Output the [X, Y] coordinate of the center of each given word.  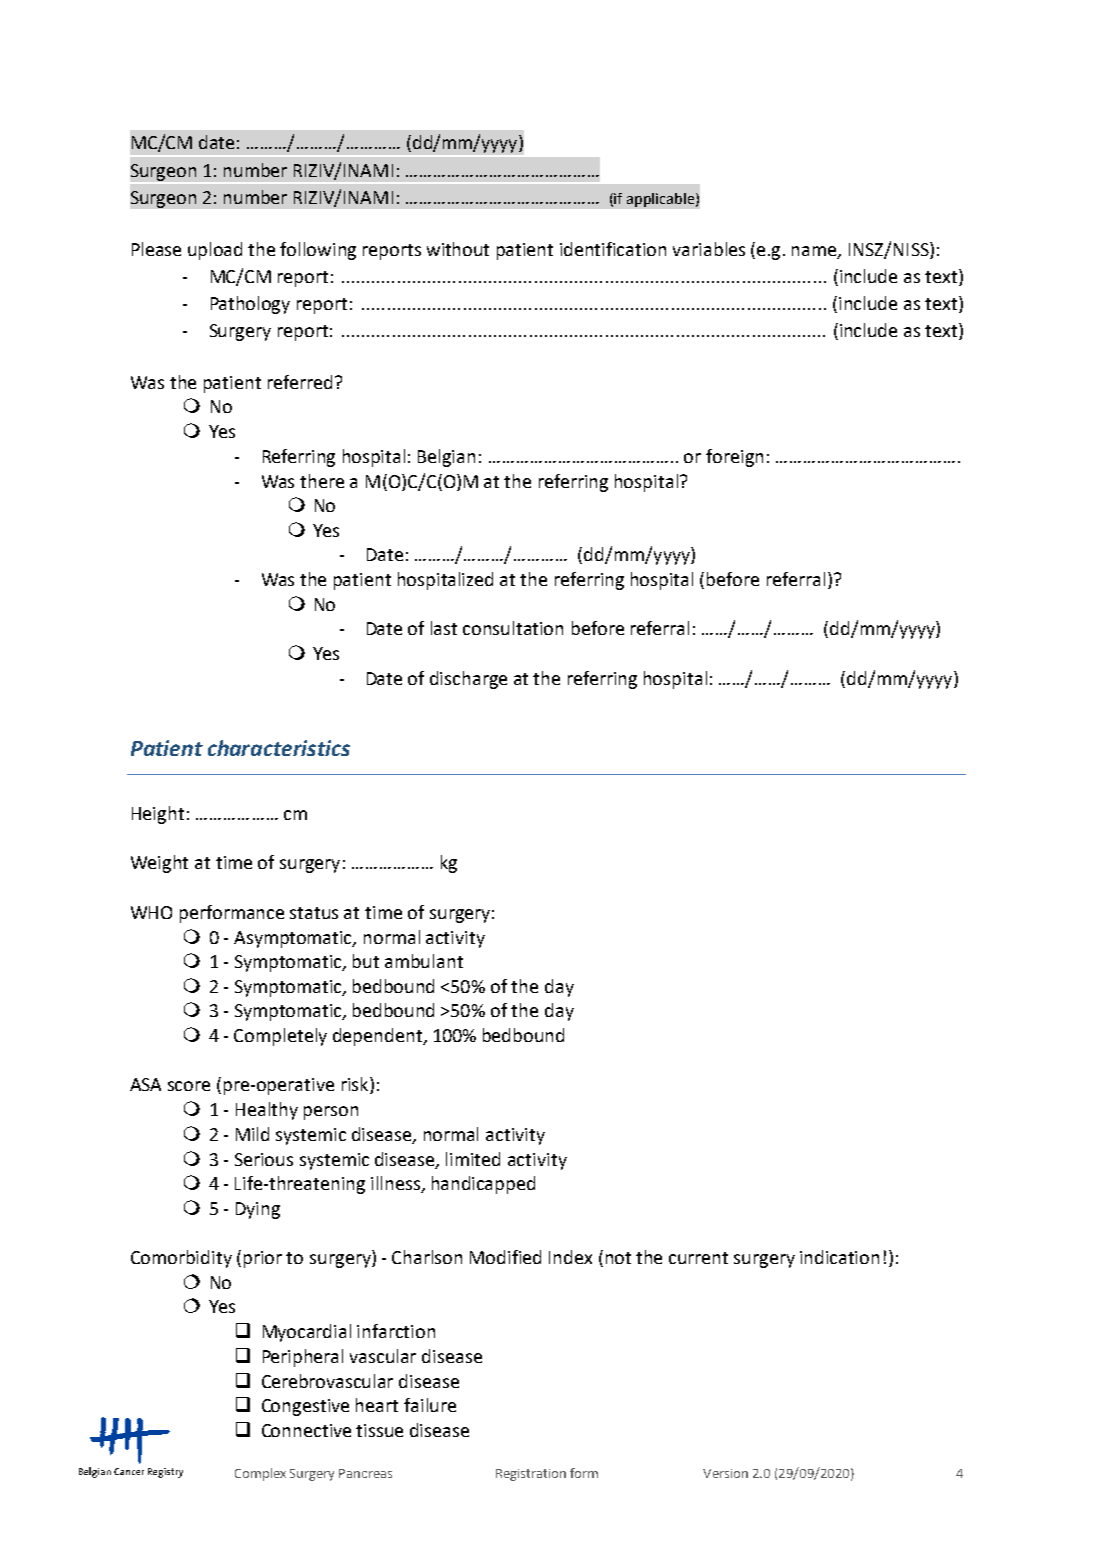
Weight [159, 864]
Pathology [250, 305]
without [458, 249]
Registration [531, 1475]
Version [725, 1473]
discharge [468, 680]
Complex [260, 1474]
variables [709, 249]
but [366, 961]
